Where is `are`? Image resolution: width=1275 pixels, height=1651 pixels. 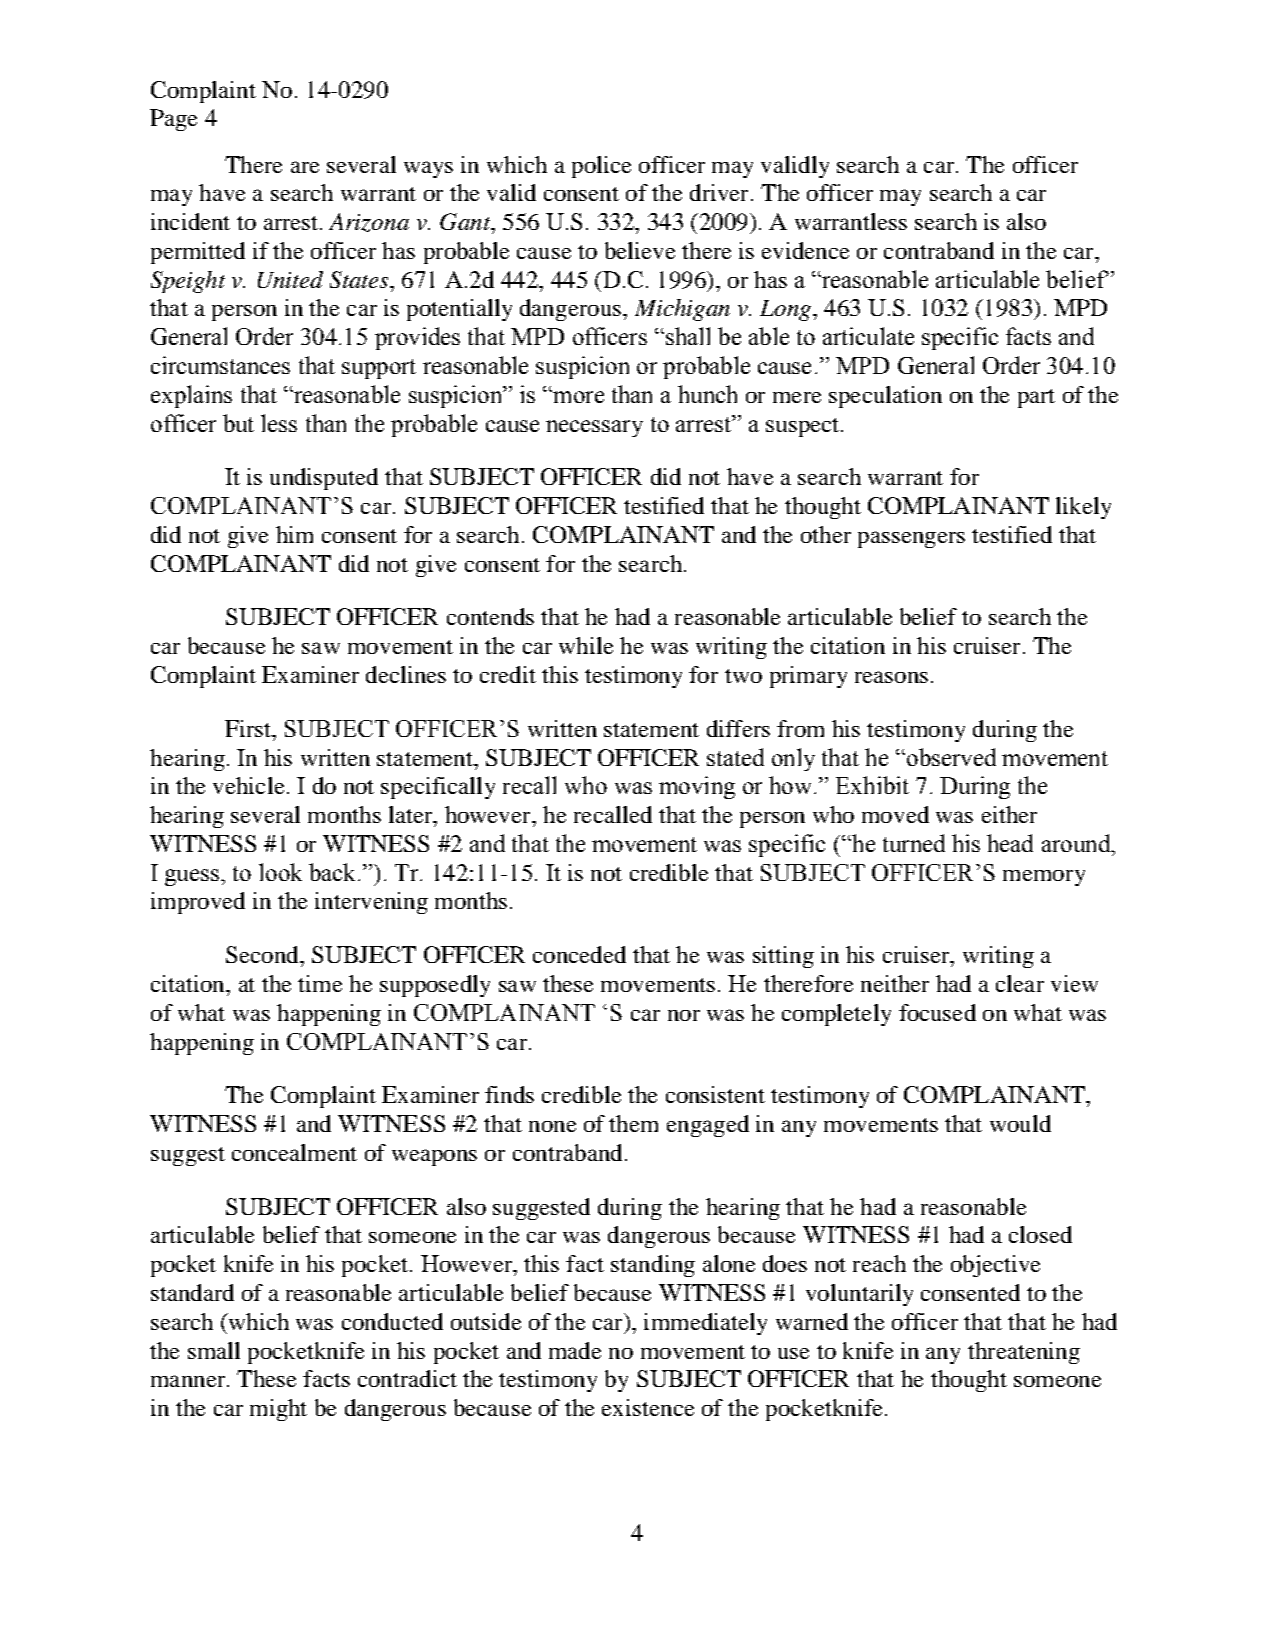
are is located at coordinates (305, 167).
